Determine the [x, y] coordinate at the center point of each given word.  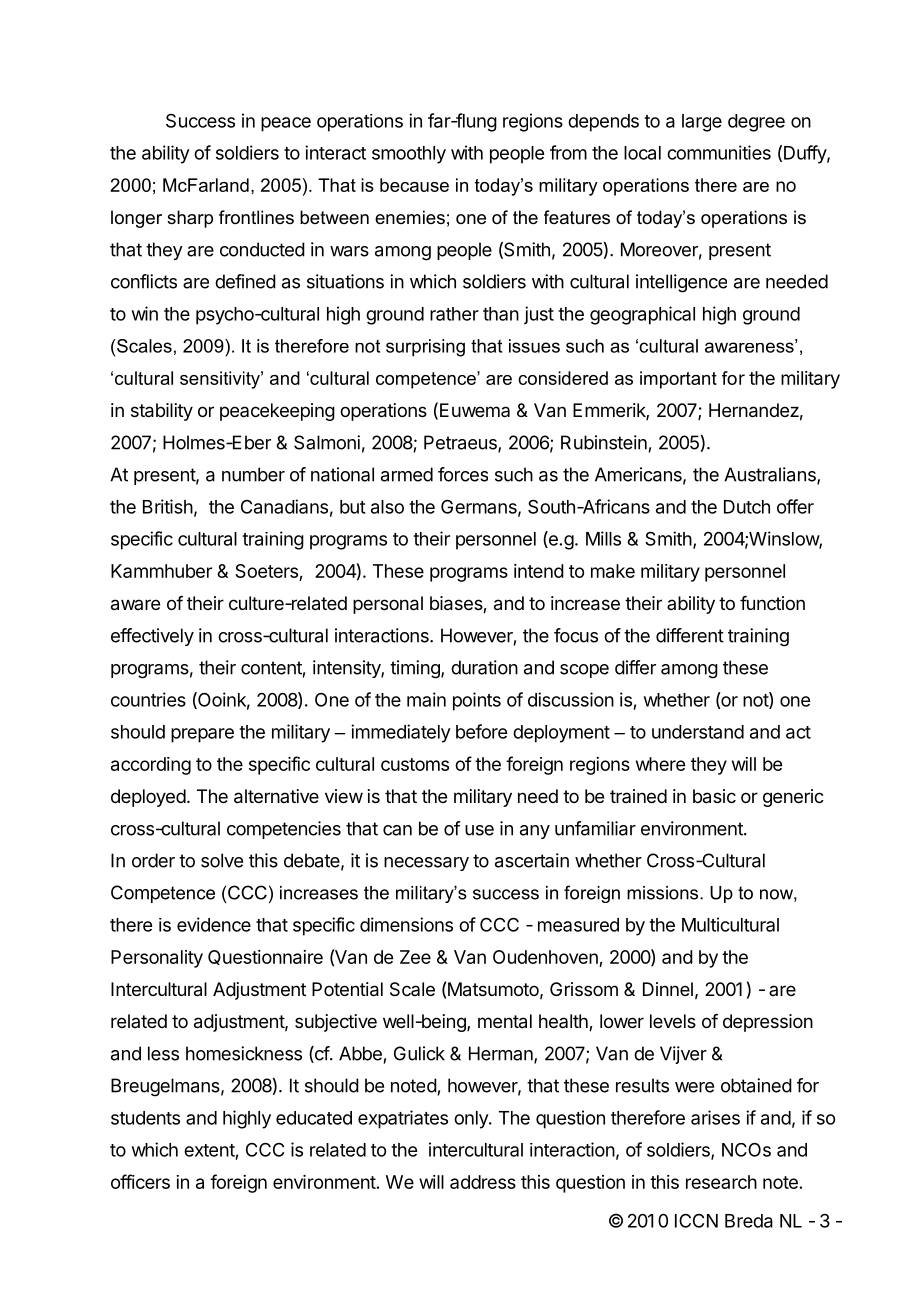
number [253, 474]
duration [484, 667]
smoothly [409, 155]
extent [209, 1150]
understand [698, 732]
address [483, 1182]
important [678, 380]
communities [719, 152]
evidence [214, 924]
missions [664, 893]
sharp [190, 219]
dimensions [406, 924]
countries [148, 699]
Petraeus [461, 443]
